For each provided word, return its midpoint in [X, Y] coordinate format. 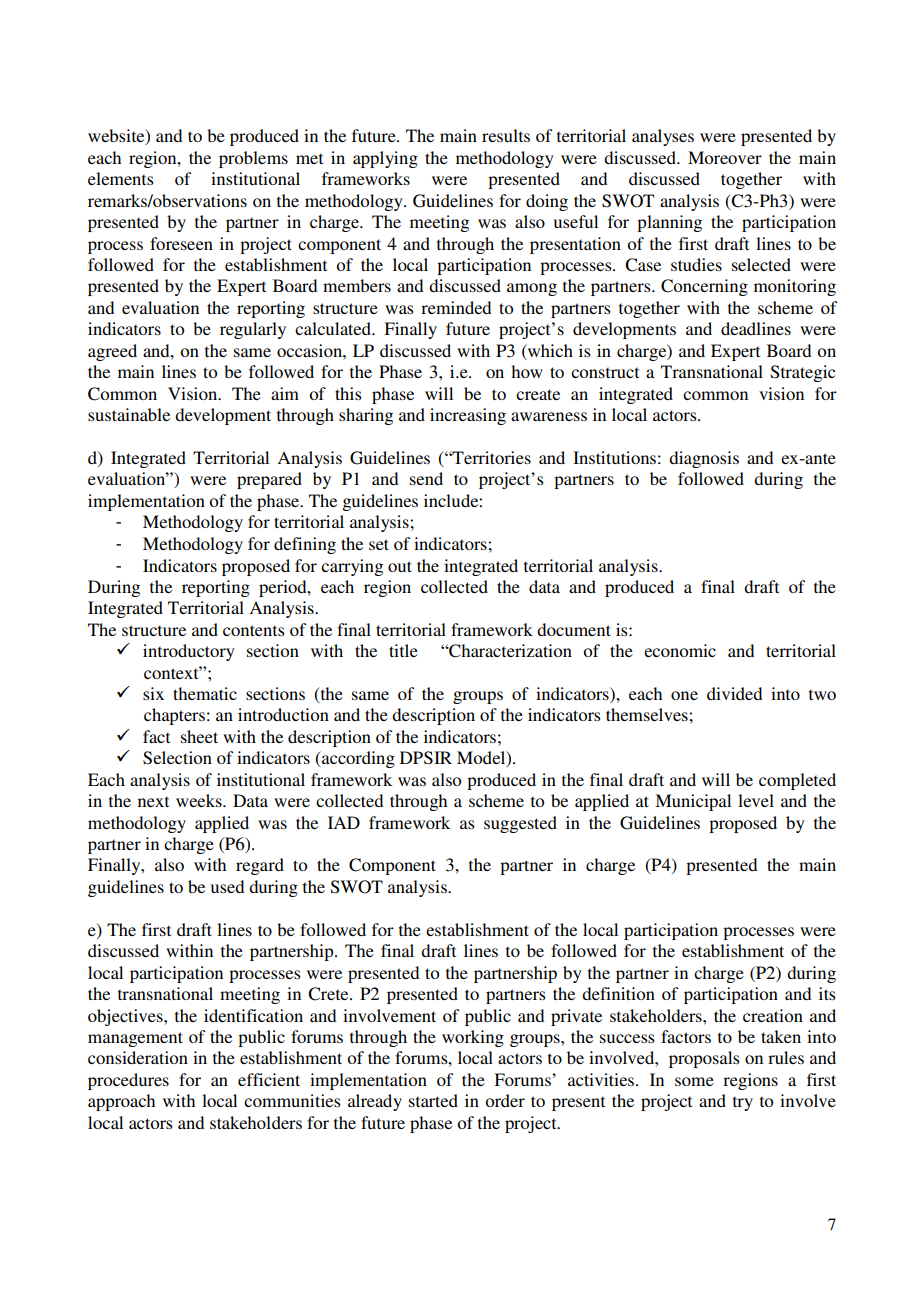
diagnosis [704, 459]
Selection [177, 758]
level [756, 800]
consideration [138, 1057]
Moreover [725, 157]
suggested [520, 824]
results [506, 135]
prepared [269, 480]
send [426, 478]
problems [253, 159]
